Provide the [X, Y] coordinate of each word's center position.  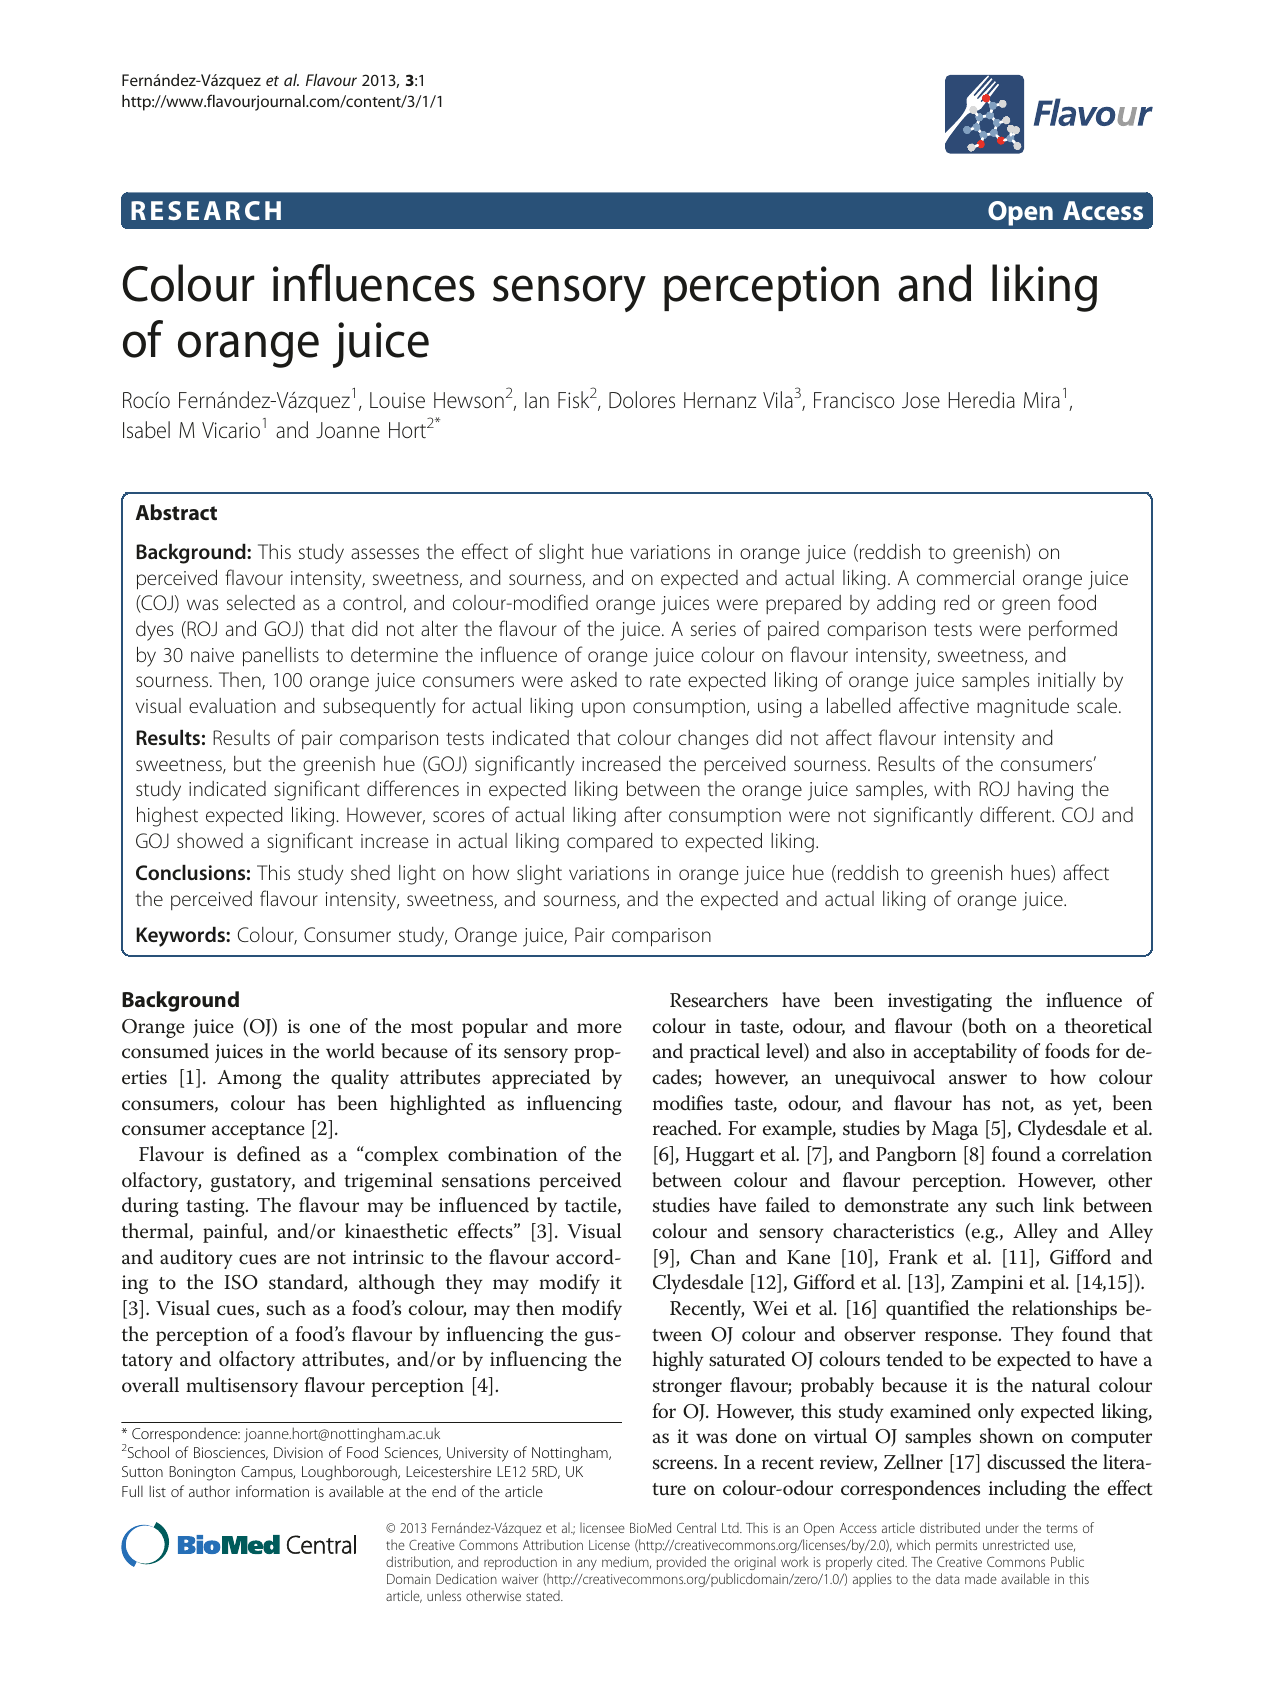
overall [150, 1384]
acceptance [258, 1131]
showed [210, 840]
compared [610, 842]
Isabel [146, 430]
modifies [688, 1103]
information [272, 1491]
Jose [921, 400]
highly [678, 1361]
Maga [955, 1130]
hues [1031, 874]
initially [1067, 682]
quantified [927, 1310]
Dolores [642, 400]
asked [594, 679]
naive [212, 655]
